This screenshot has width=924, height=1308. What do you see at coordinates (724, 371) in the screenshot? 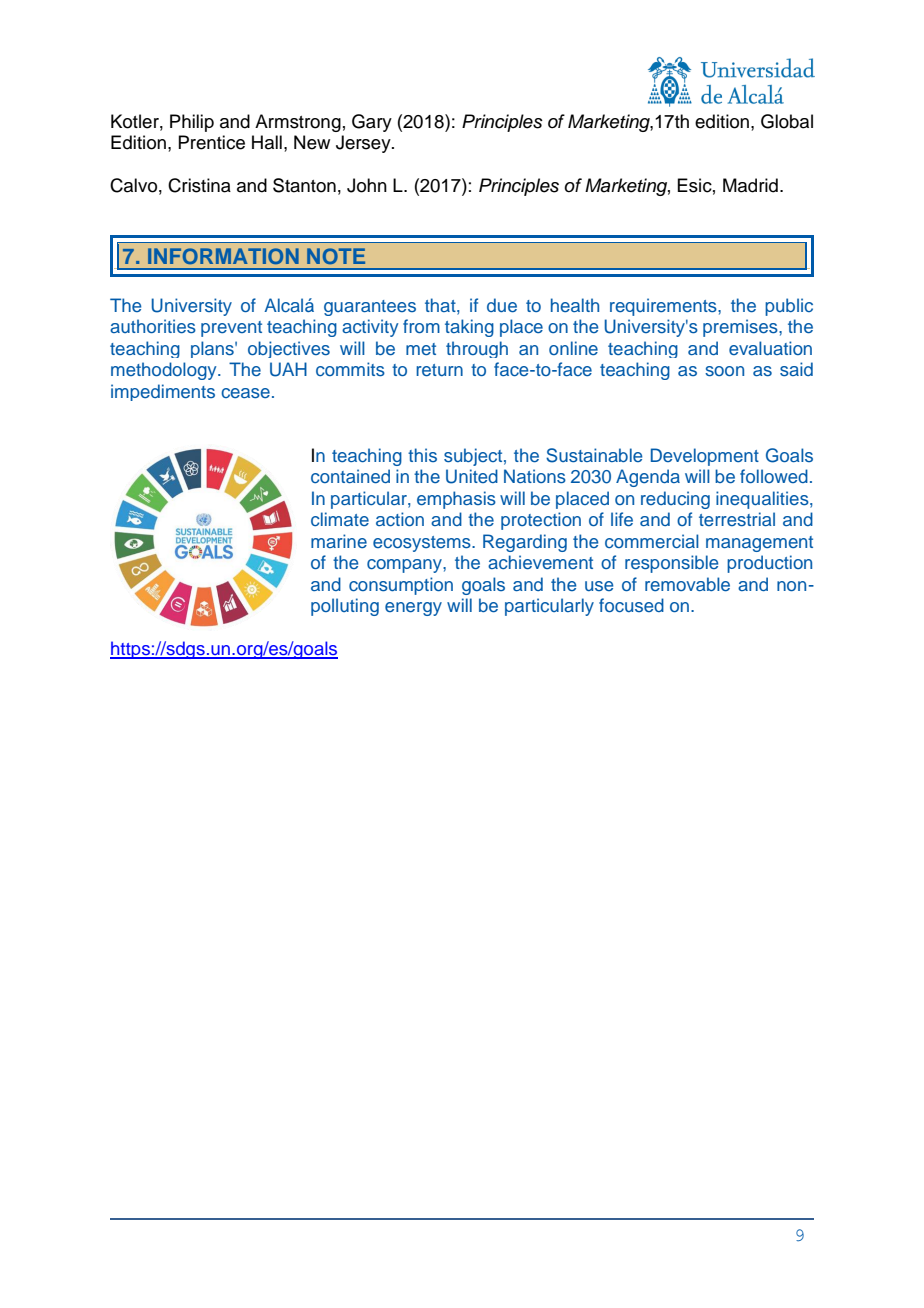
I see `soon` at bounding box center [724, 371].
